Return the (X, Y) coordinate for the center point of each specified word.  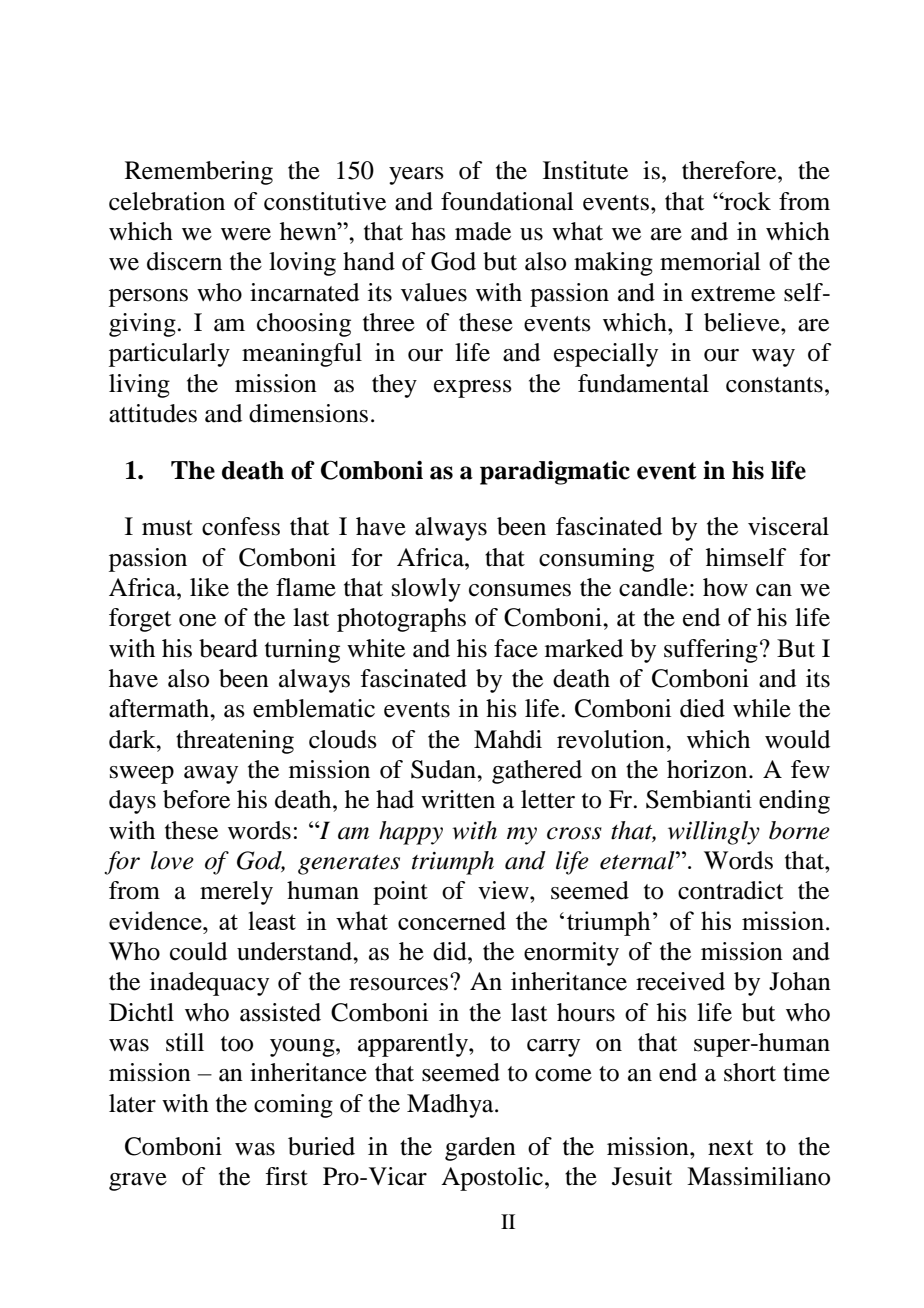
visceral (788, 526)
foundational (507, 201)
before (196, 799)
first (286, 1176)
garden (480, 1149)
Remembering (199, 173)
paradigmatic (555, 473)
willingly (714, 833)
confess (241, 526)
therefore (730, 170)
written (458, 799)
